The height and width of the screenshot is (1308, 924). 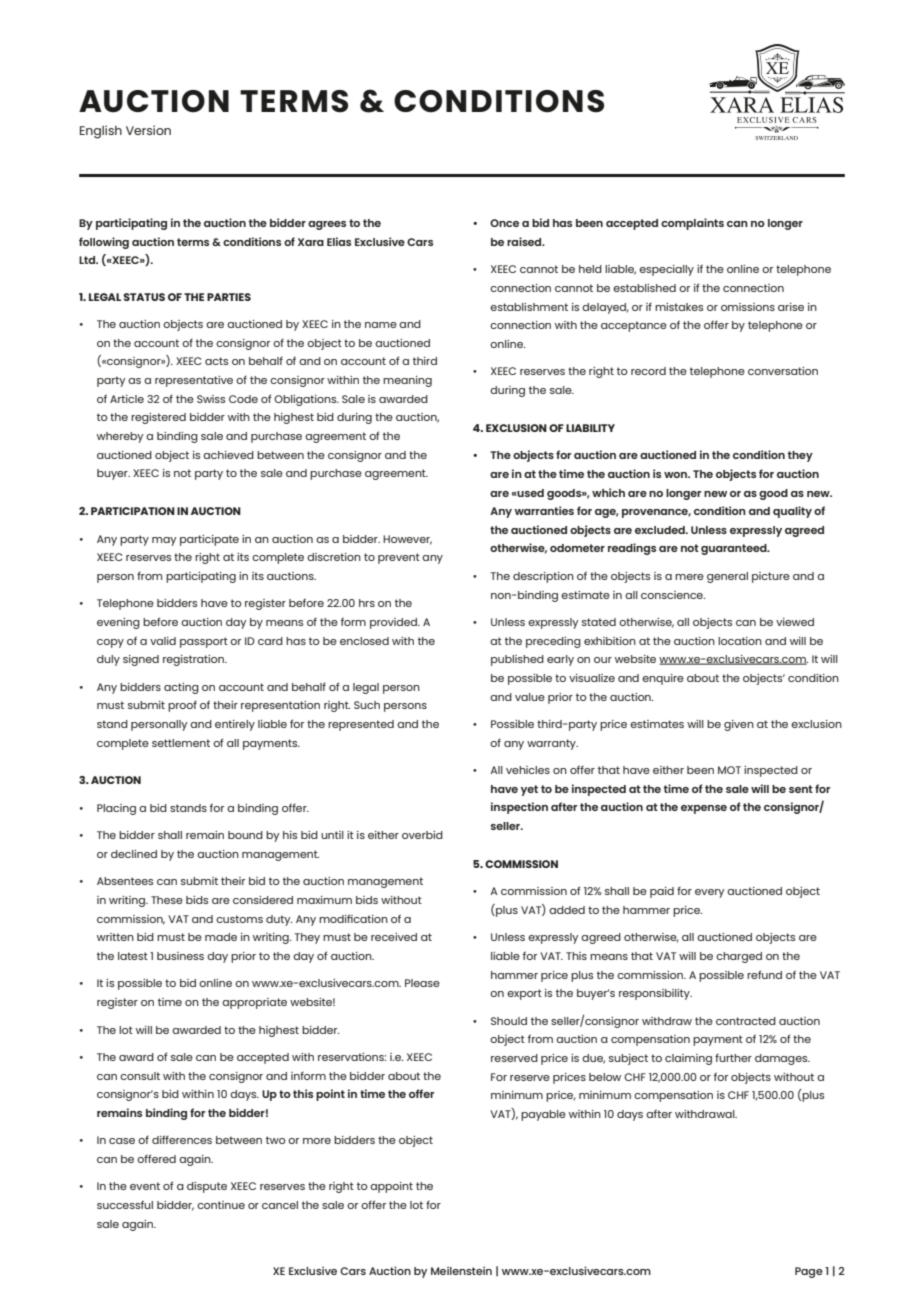 What do you see at coordinates (704, 809) in the screenshot?
I see `expense` at bounding box center [704, 809].
